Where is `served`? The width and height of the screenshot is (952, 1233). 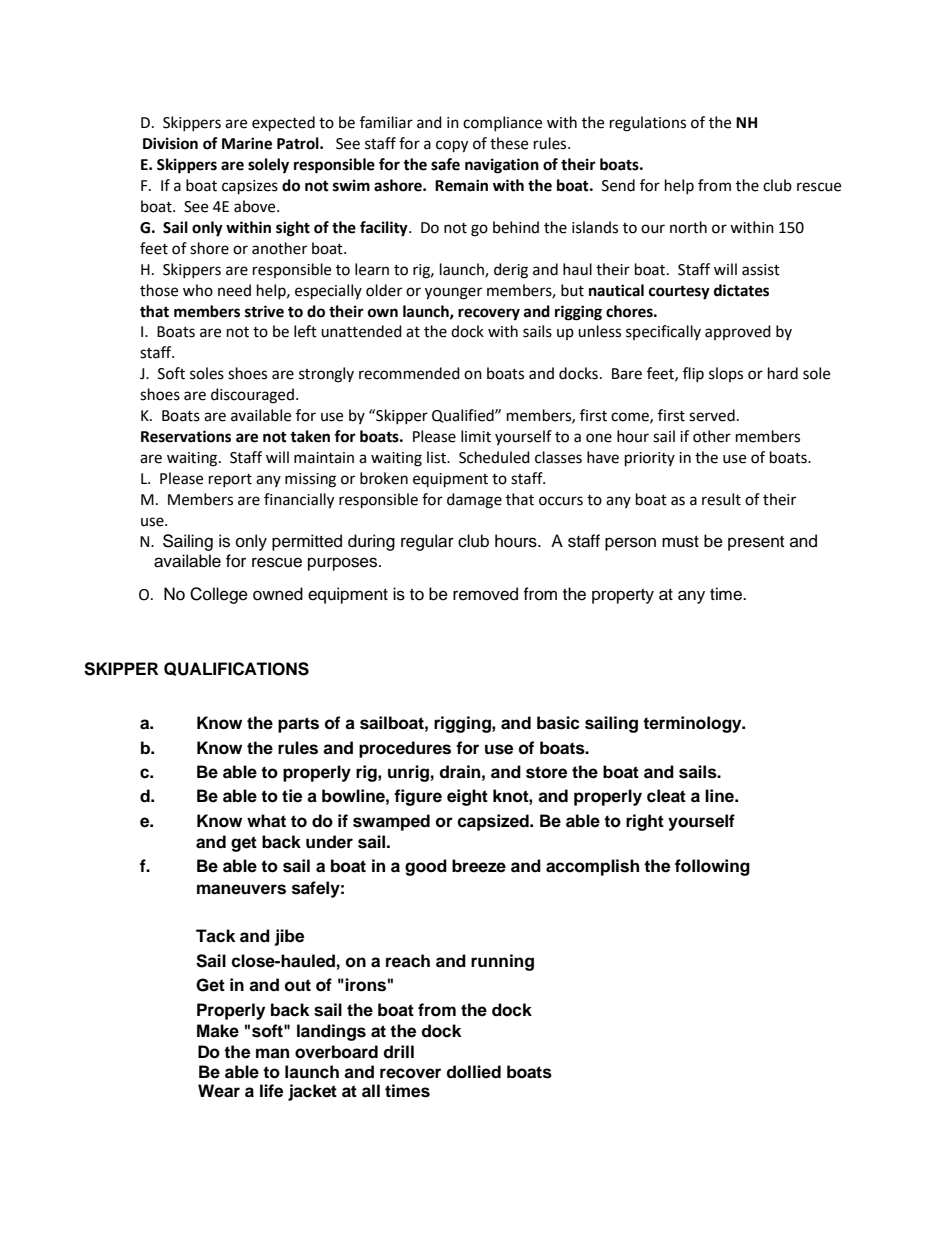 served is located at coordinates (712, 415).
